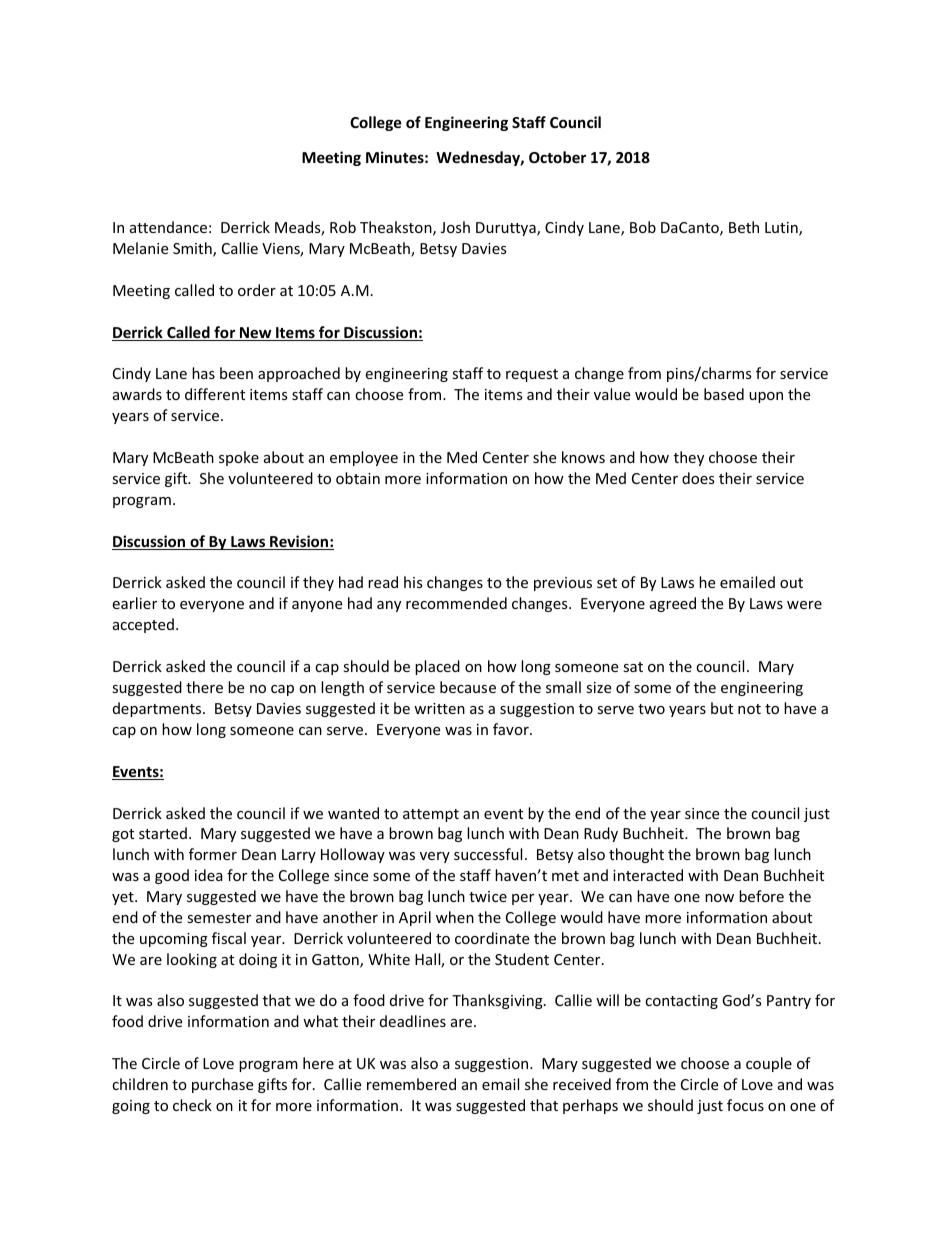 This screenshot has height=1233, width=952. What do you see at coordinates (163, 833) in the screenshot?
I see `started` at bounding box center [163, 833].
